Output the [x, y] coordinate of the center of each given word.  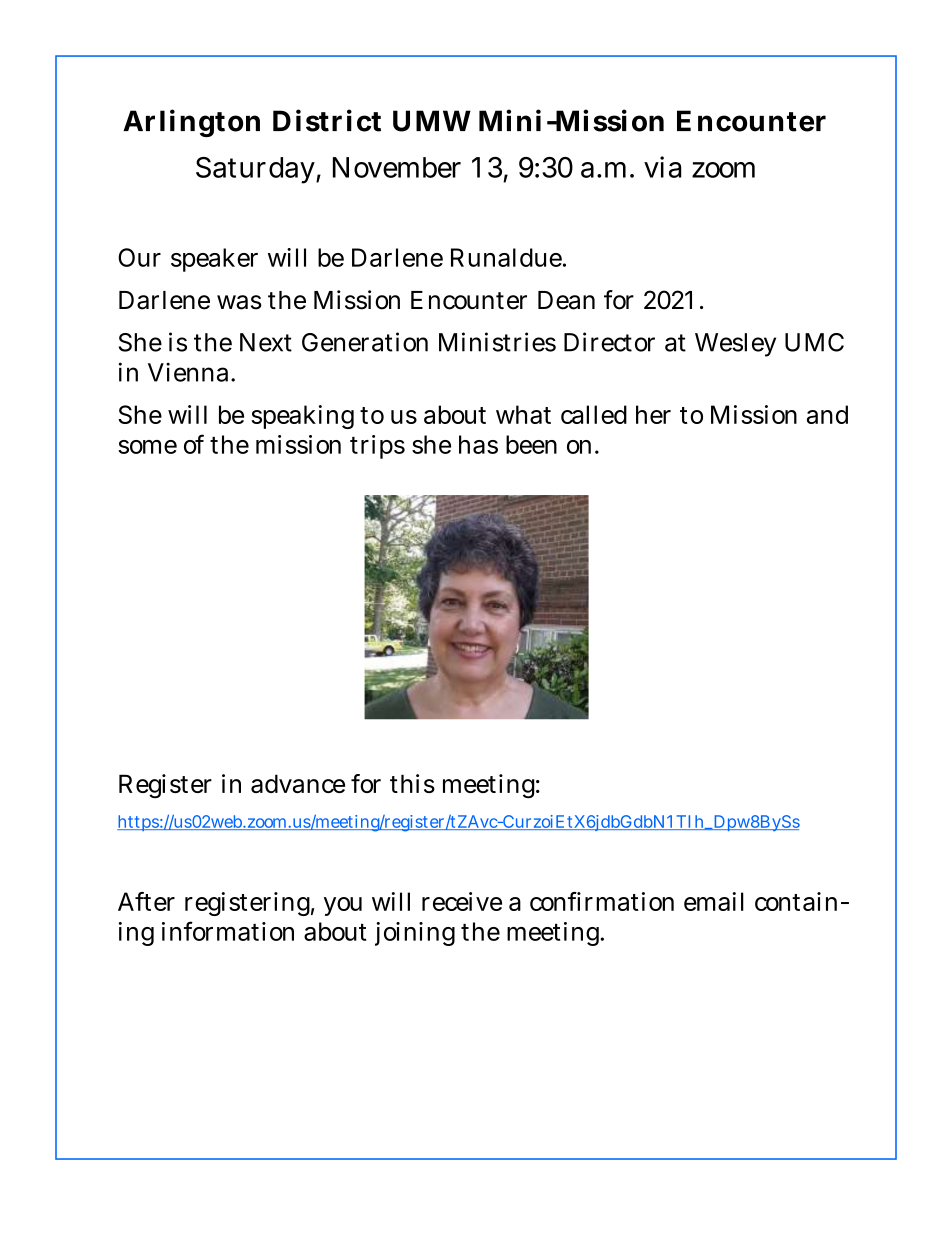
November [397, 167]
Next [266, 342]
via [662, 167]
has [478, 444]
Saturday [255, 170]
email [714, 901]
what [523, 414]
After [146, 901]
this [412, 783]
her [653, 414]
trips [377, 447]
